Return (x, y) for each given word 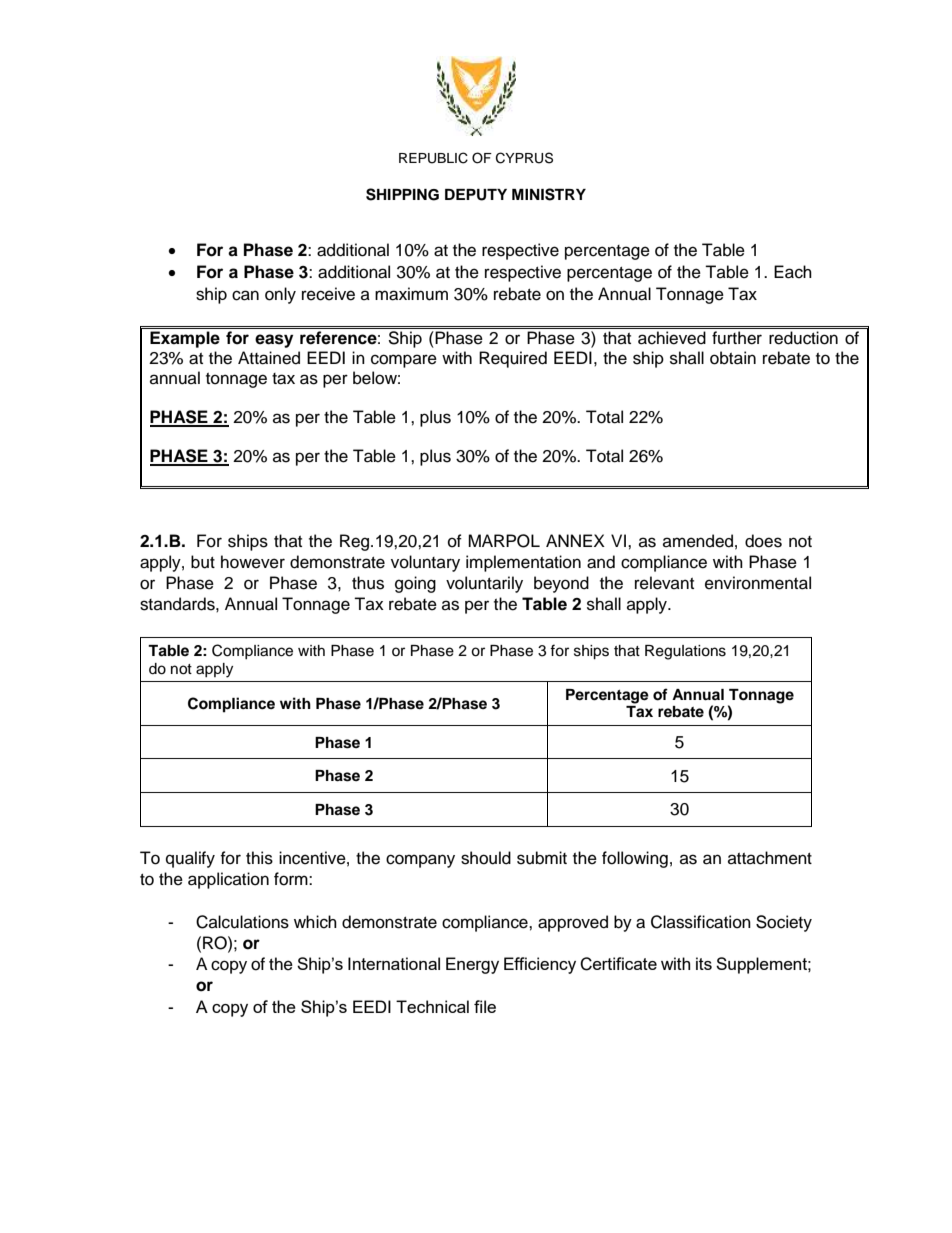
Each (793, 272)
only (280, 295)
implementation (523, 563)
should (486, 858)
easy (274, 341)
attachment (770, 858)
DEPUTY (476, 195)
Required (513, 359)
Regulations (685, 652)
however (253, 562)
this (259, 858)
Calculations (242, 922)
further (737, 338)
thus (368, 583)
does (763, 541)
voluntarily (484, 584)
